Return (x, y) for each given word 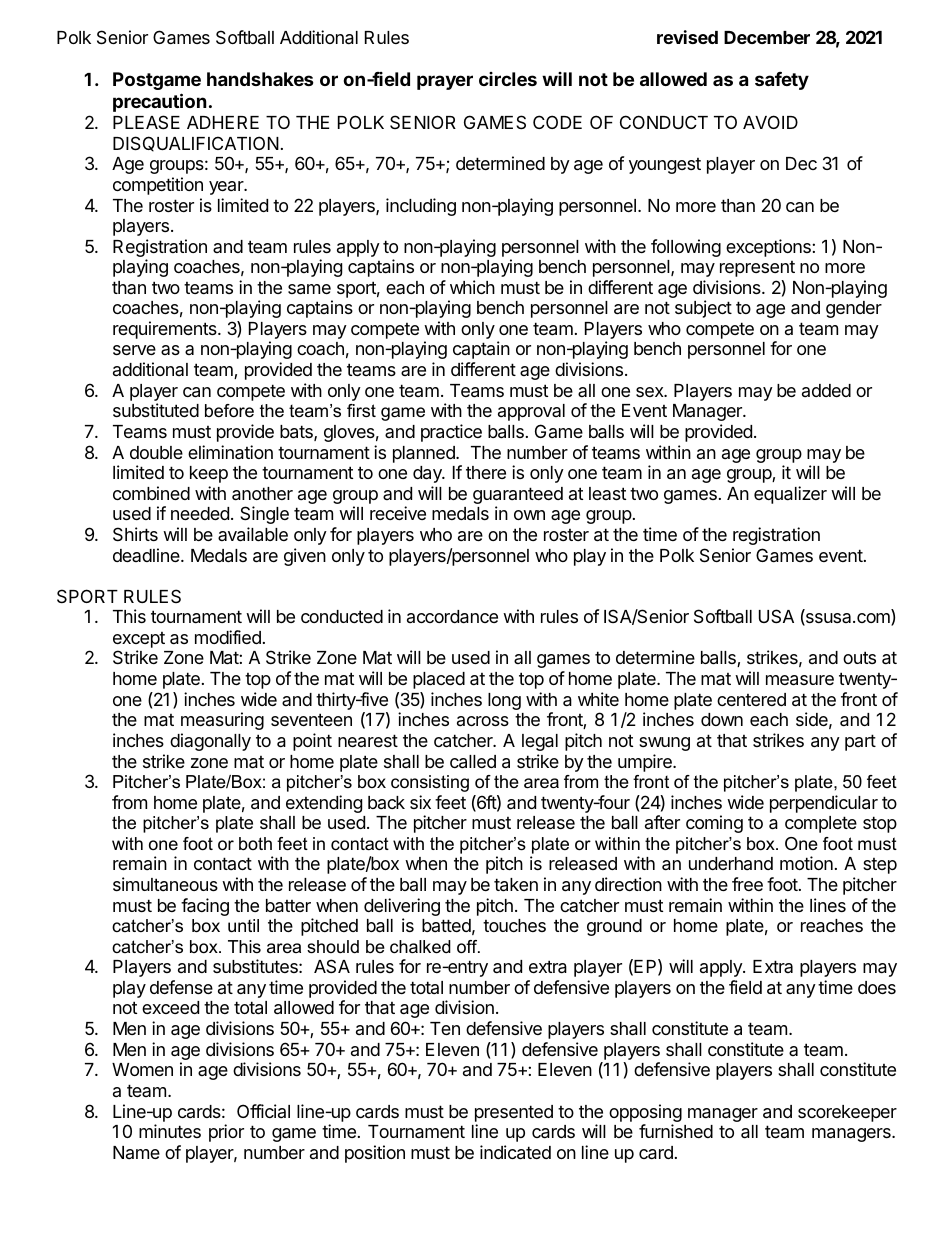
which (472, 287)
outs (859, 657)
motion (806, 863)
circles (508, 79)
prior (226, 1133)
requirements (166, 330)
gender (854, 309)
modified (228, 637)
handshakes (260, 79)
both (255, 843)
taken (516, 885)
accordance (452, 617)
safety (782, 81)
